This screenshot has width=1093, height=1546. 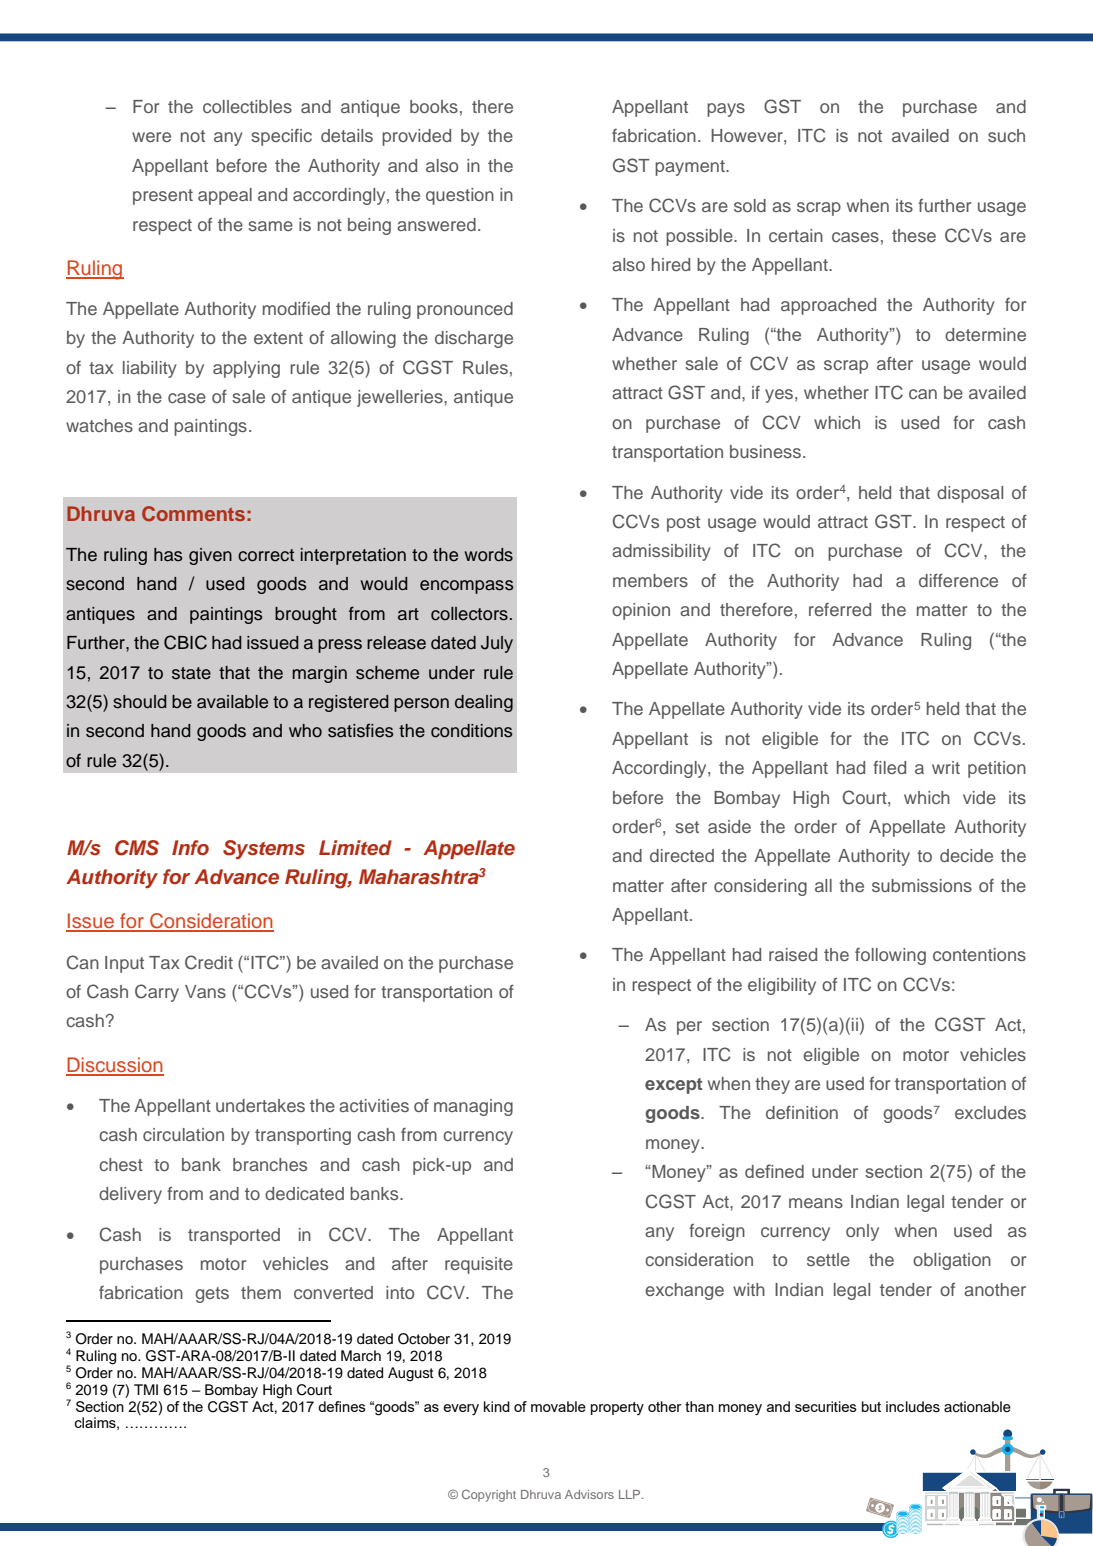 I want to click on excludes, so click(x=990, y=1112).
